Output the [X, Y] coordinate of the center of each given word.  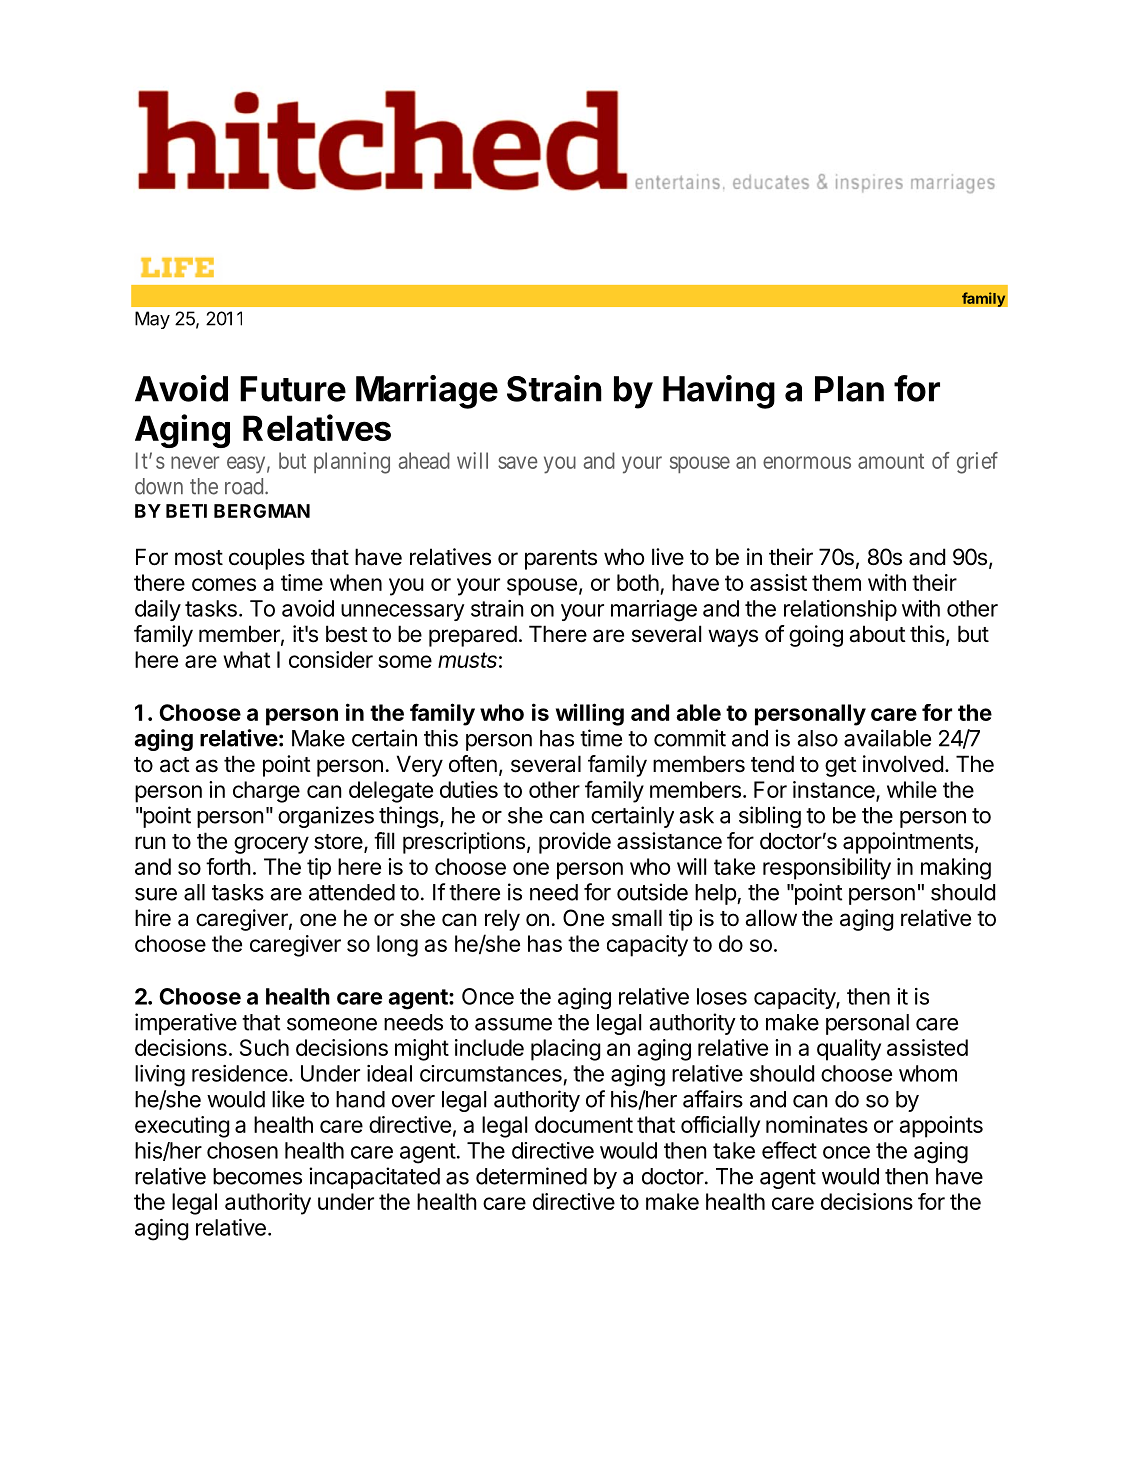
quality [849, 1050]
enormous [807, 462]
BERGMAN [262, 511]
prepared [473, 636]
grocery [271, 845]
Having [719, 392]
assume [513, 1024]
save [518, 462]
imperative [186, 1024]
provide [575, 843]
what [246, 659]
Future [293, 389]
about [877, 634]
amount [891, 461]
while [912, 789]
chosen [242, 1150]
